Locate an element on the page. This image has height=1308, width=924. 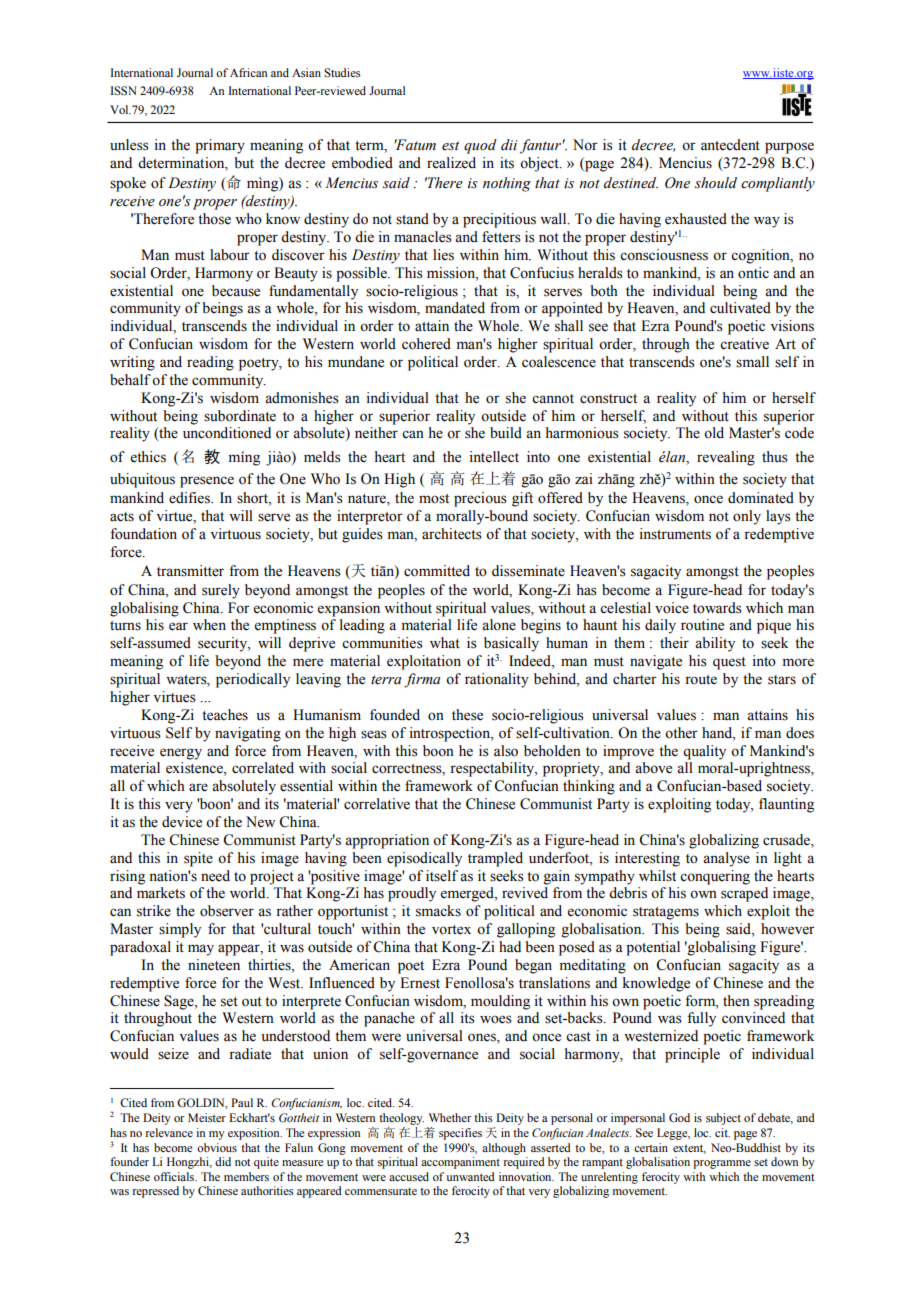
device is located at coordinates (182, 822).
